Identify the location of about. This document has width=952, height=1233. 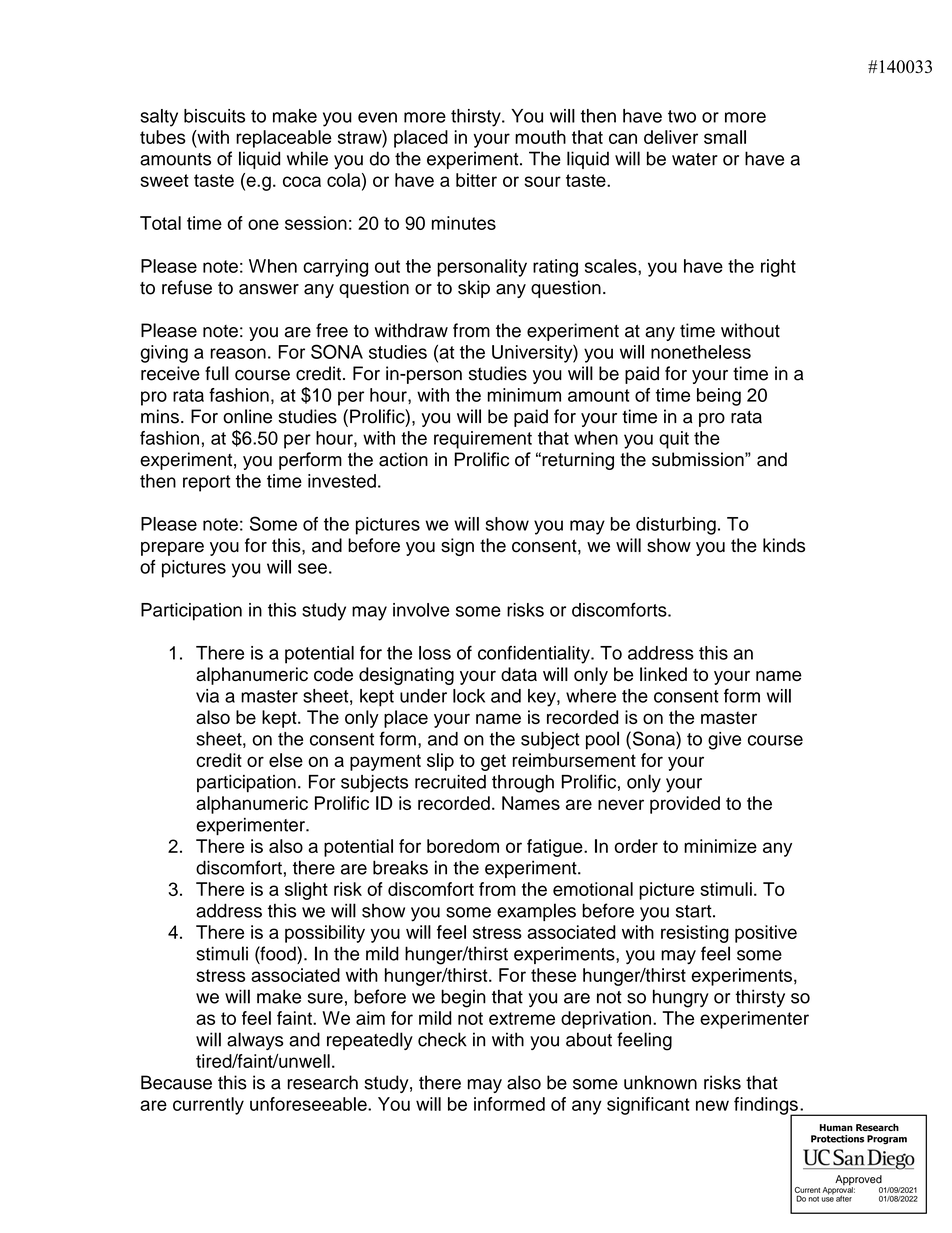
(589, 1039).
